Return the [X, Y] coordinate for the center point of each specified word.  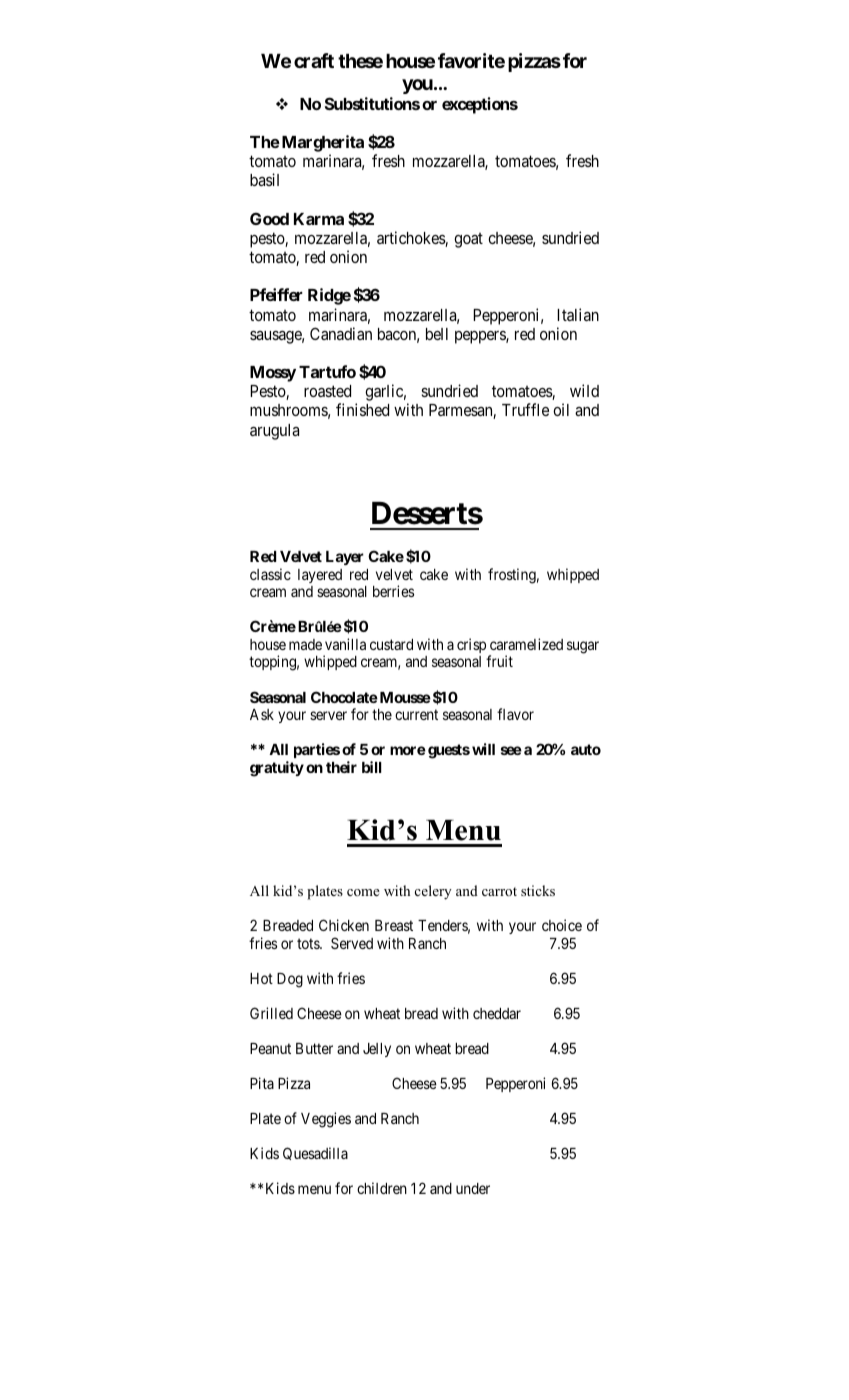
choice [562, 925]
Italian [578, 314]
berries [393, 591]
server [328, 715]
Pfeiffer [276, 294]
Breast [394, 925]
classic [270, 574]
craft [314, 60]
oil [561, 409]
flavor [515, 714]
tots [309, 943]
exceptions [480, 105]
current [416, 714]
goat [468, 240]
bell [437, 334]
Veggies [326, 1120]
